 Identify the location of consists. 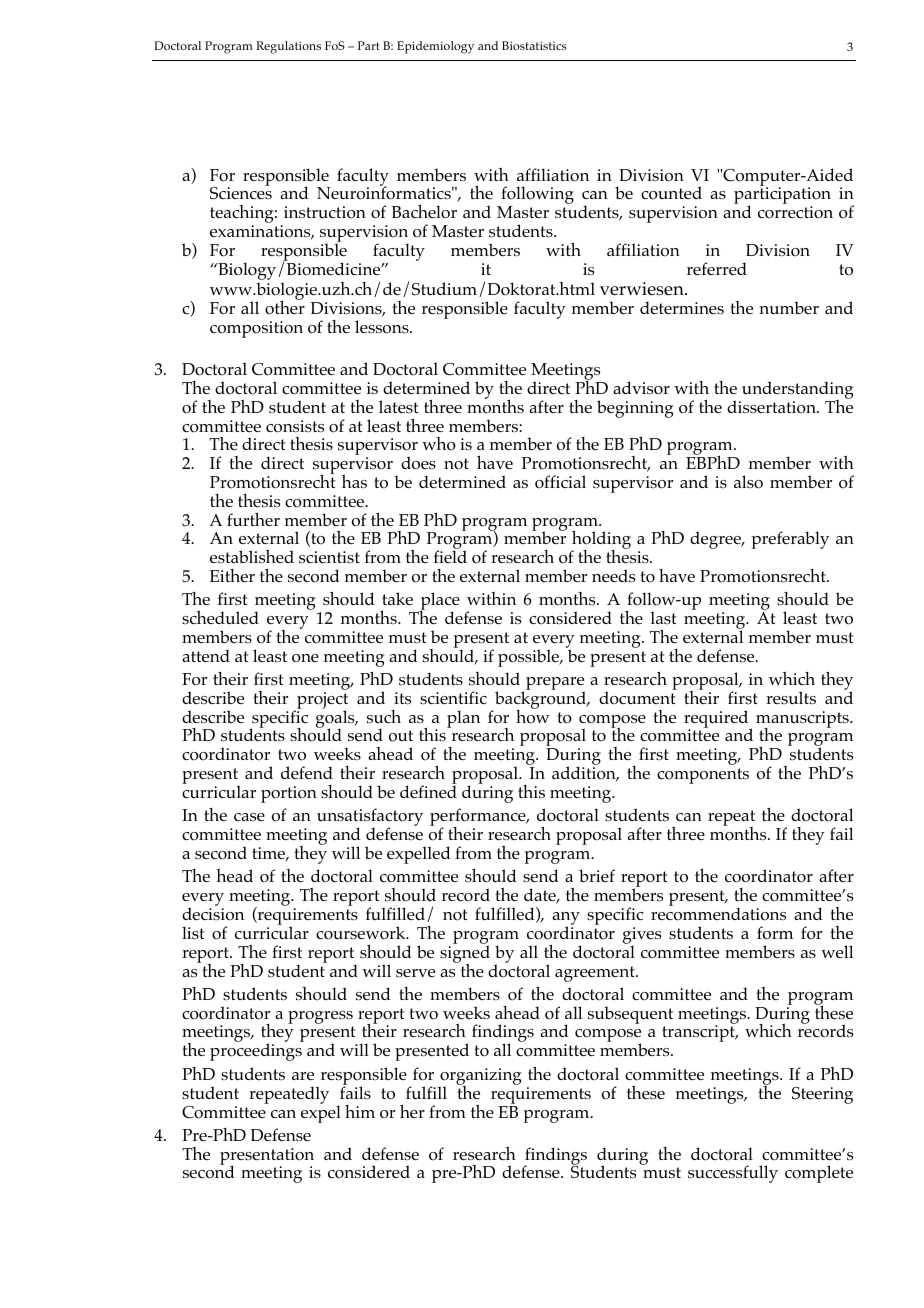
(295, 426).
